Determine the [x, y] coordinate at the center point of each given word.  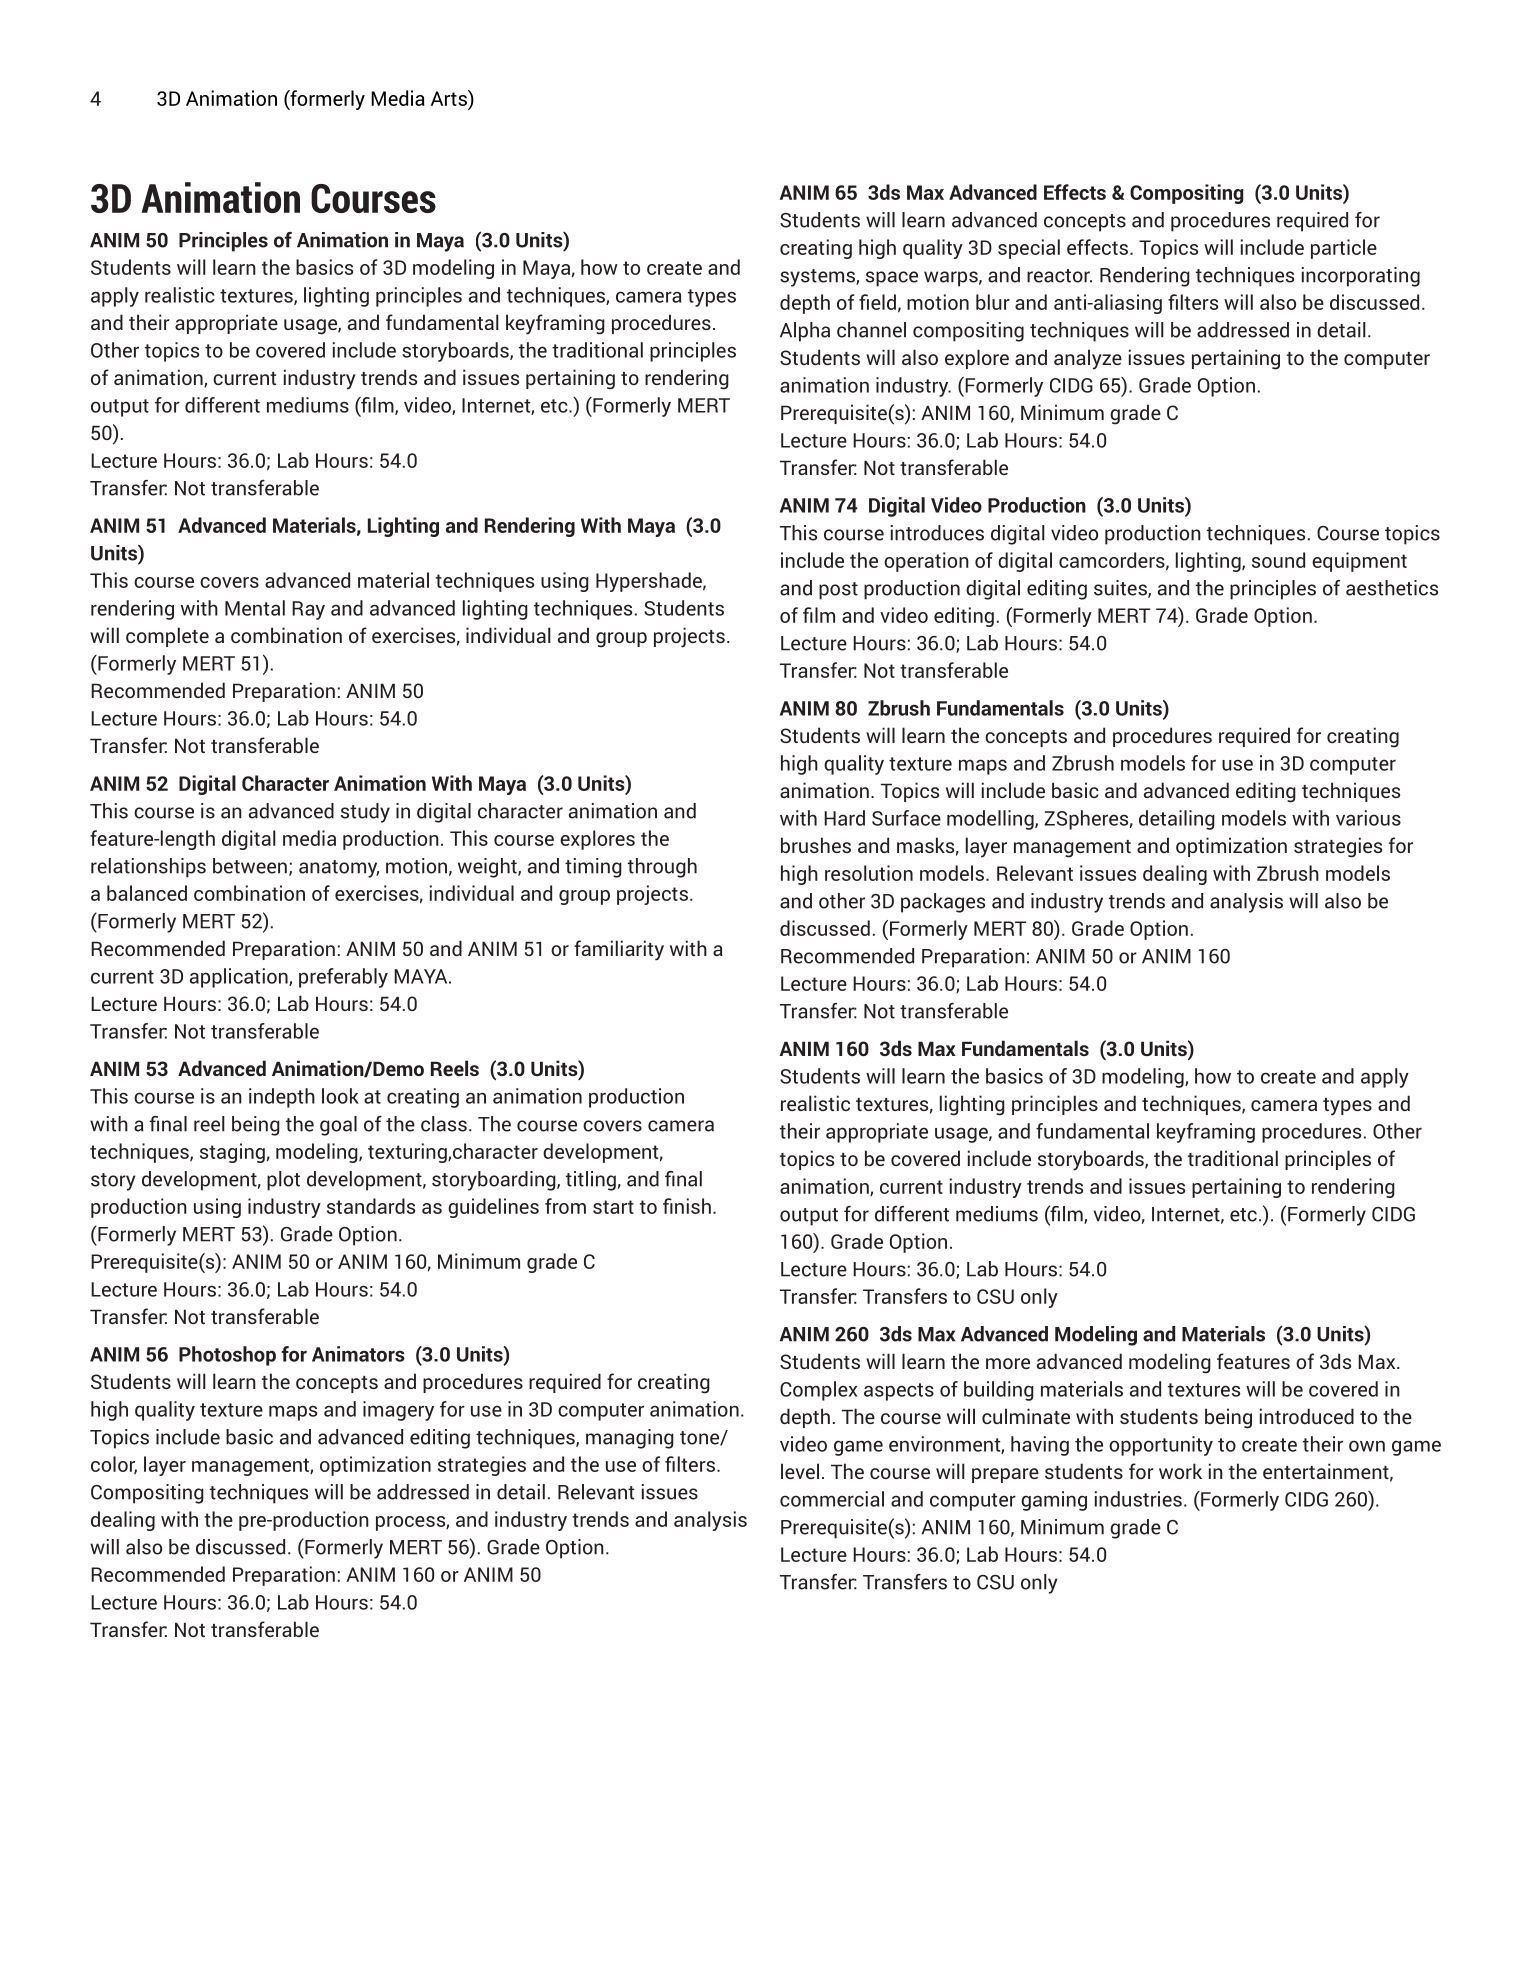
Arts [450, 98]
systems [818, 278]
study [365, 813]
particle [1344, 249]
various [1368, 818]
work [1180, 1471]
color [114, 1465]
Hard [844, 818]
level [800, 1471]
